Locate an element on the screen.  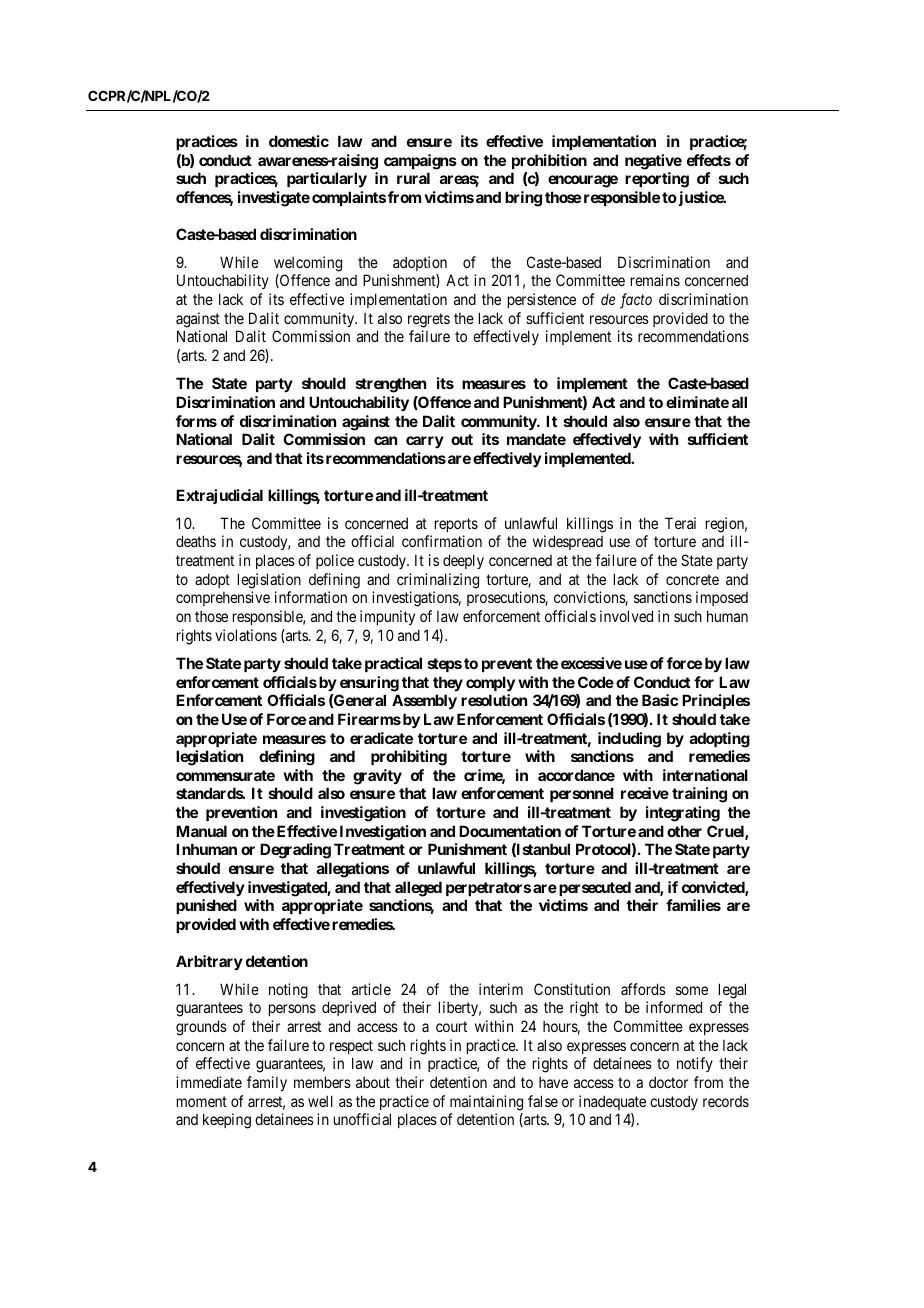
particularly is located at coordinates (327, 179).
